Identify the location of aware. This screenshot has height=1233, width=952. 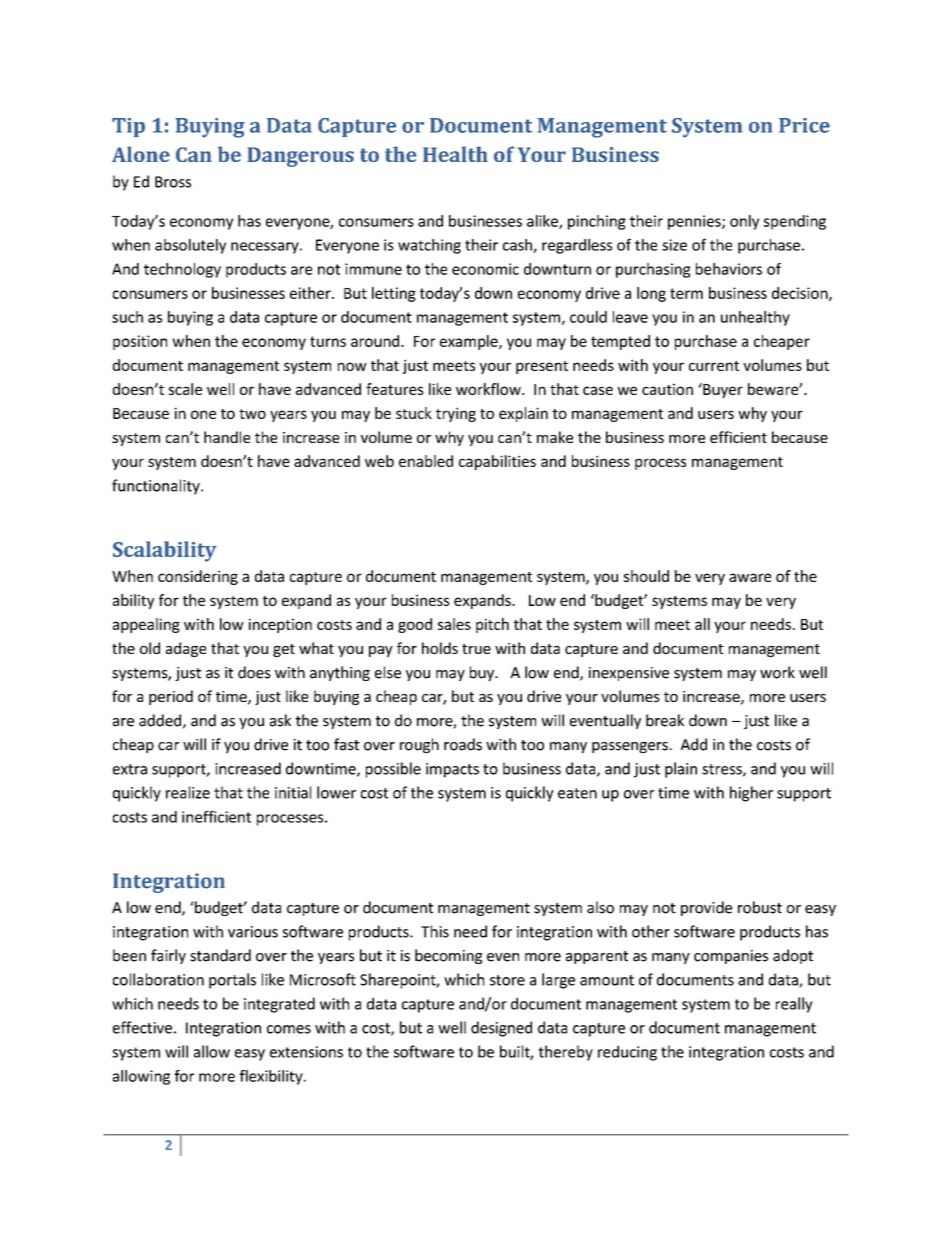
(750, 577).
